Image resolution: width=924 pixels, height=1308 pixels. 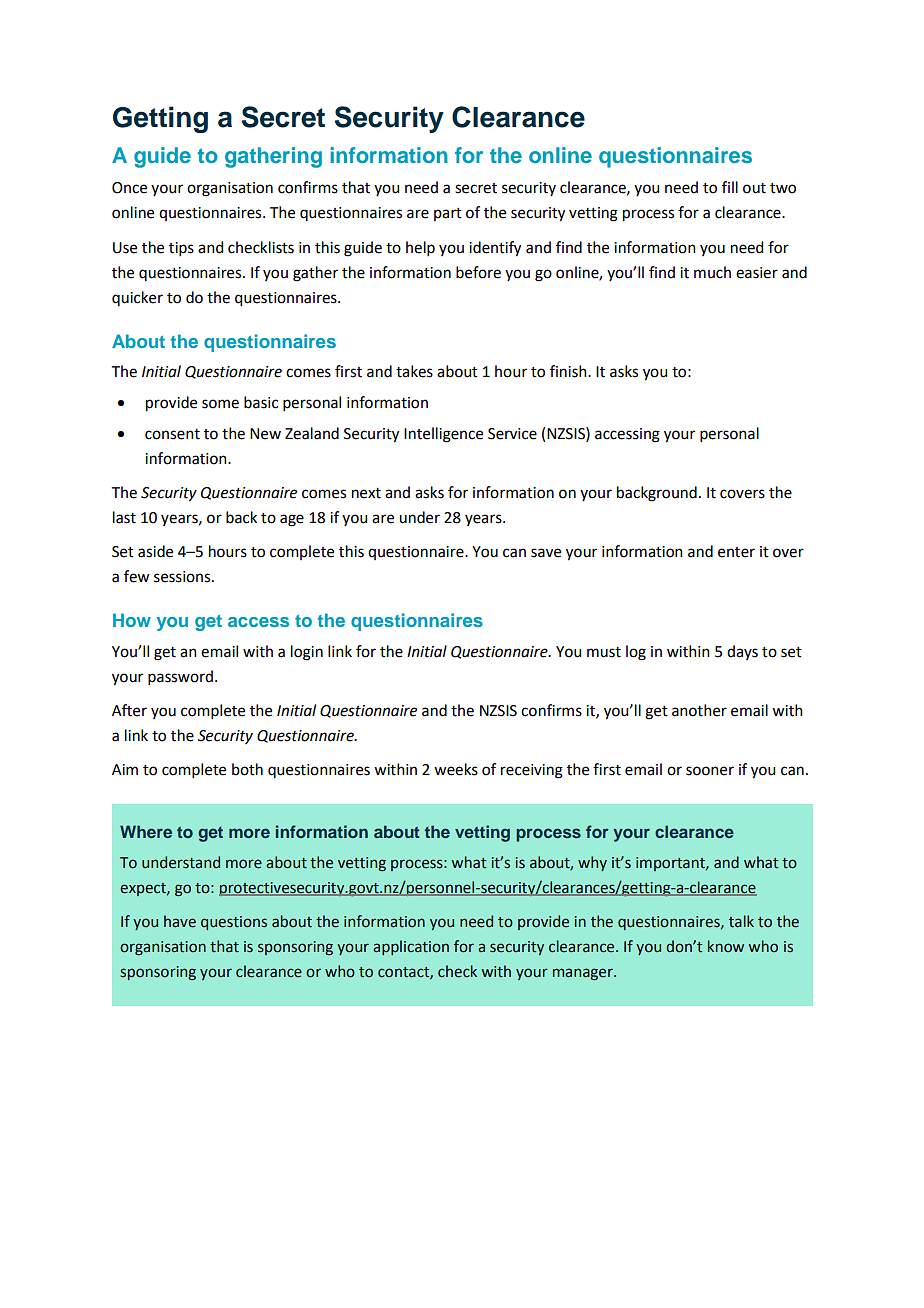 I want to click on tips, so click(x=181, y=249).
